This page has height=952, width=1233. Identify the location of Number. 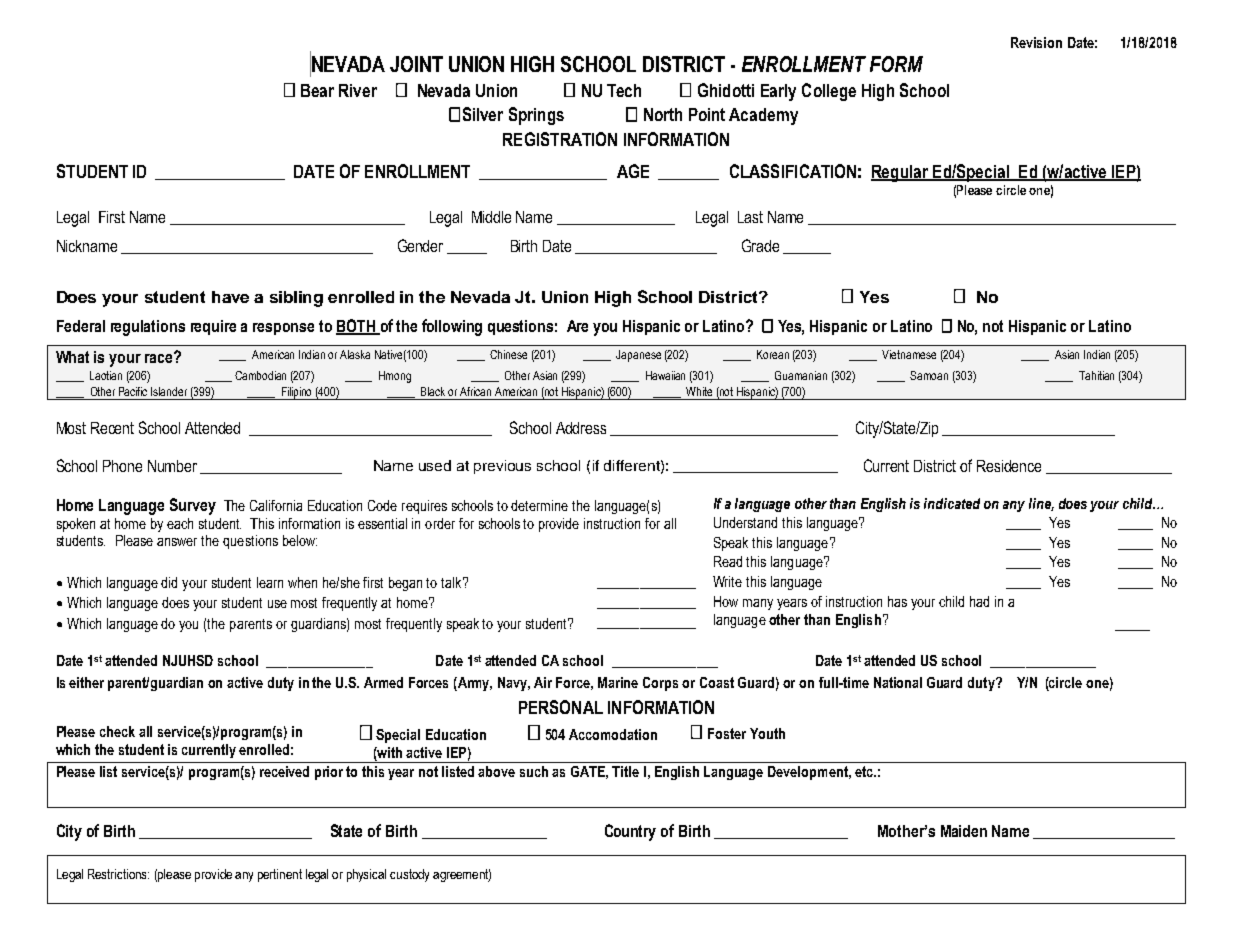
(172, 466).
